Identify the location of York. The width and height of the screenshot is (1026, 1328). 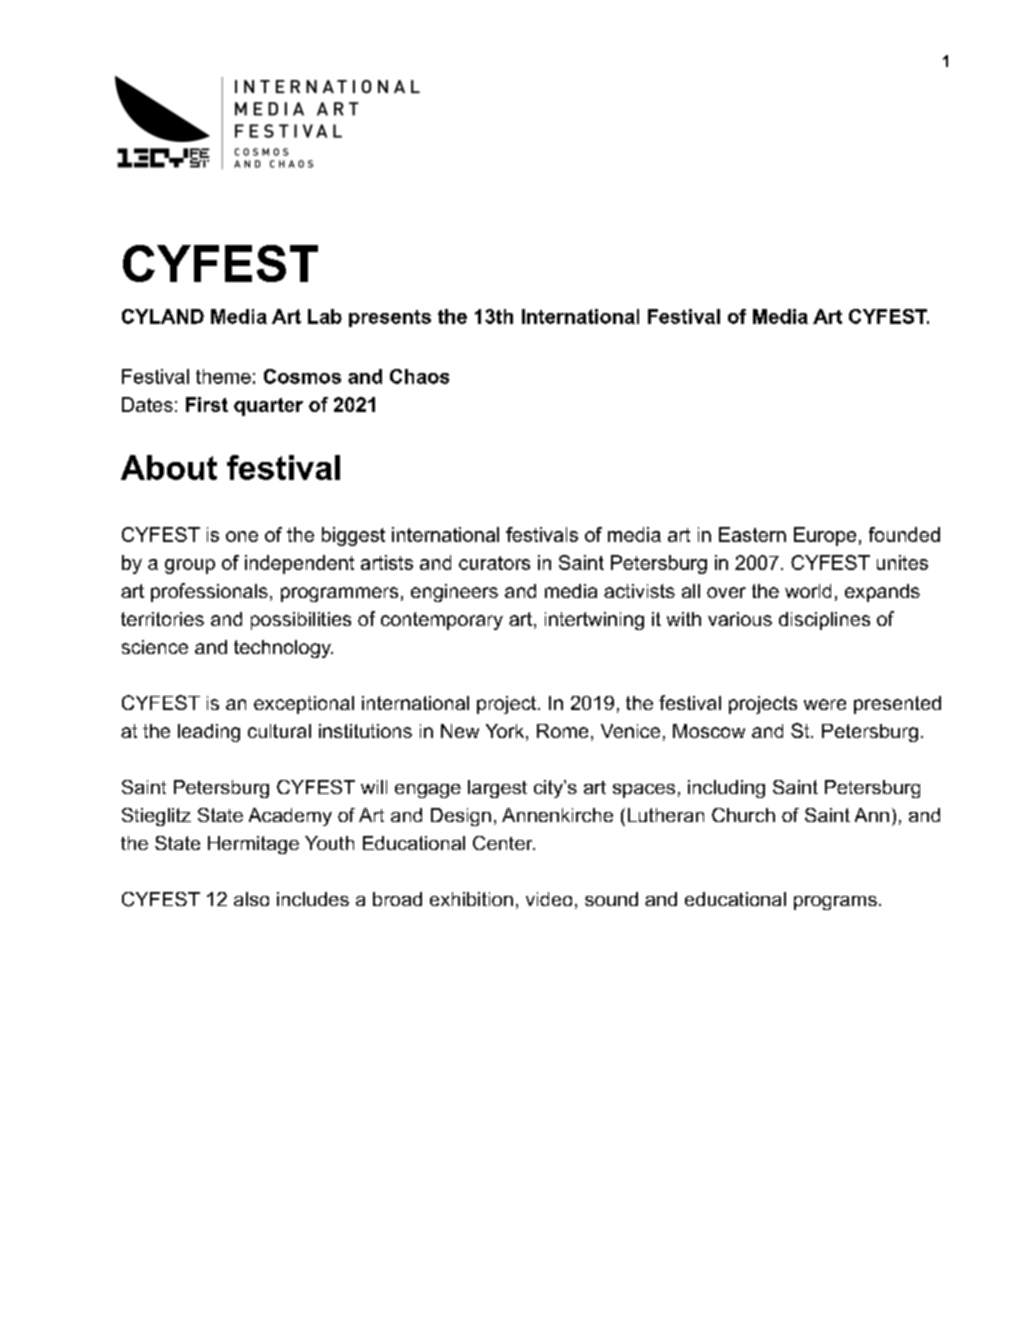
(506, 732).
